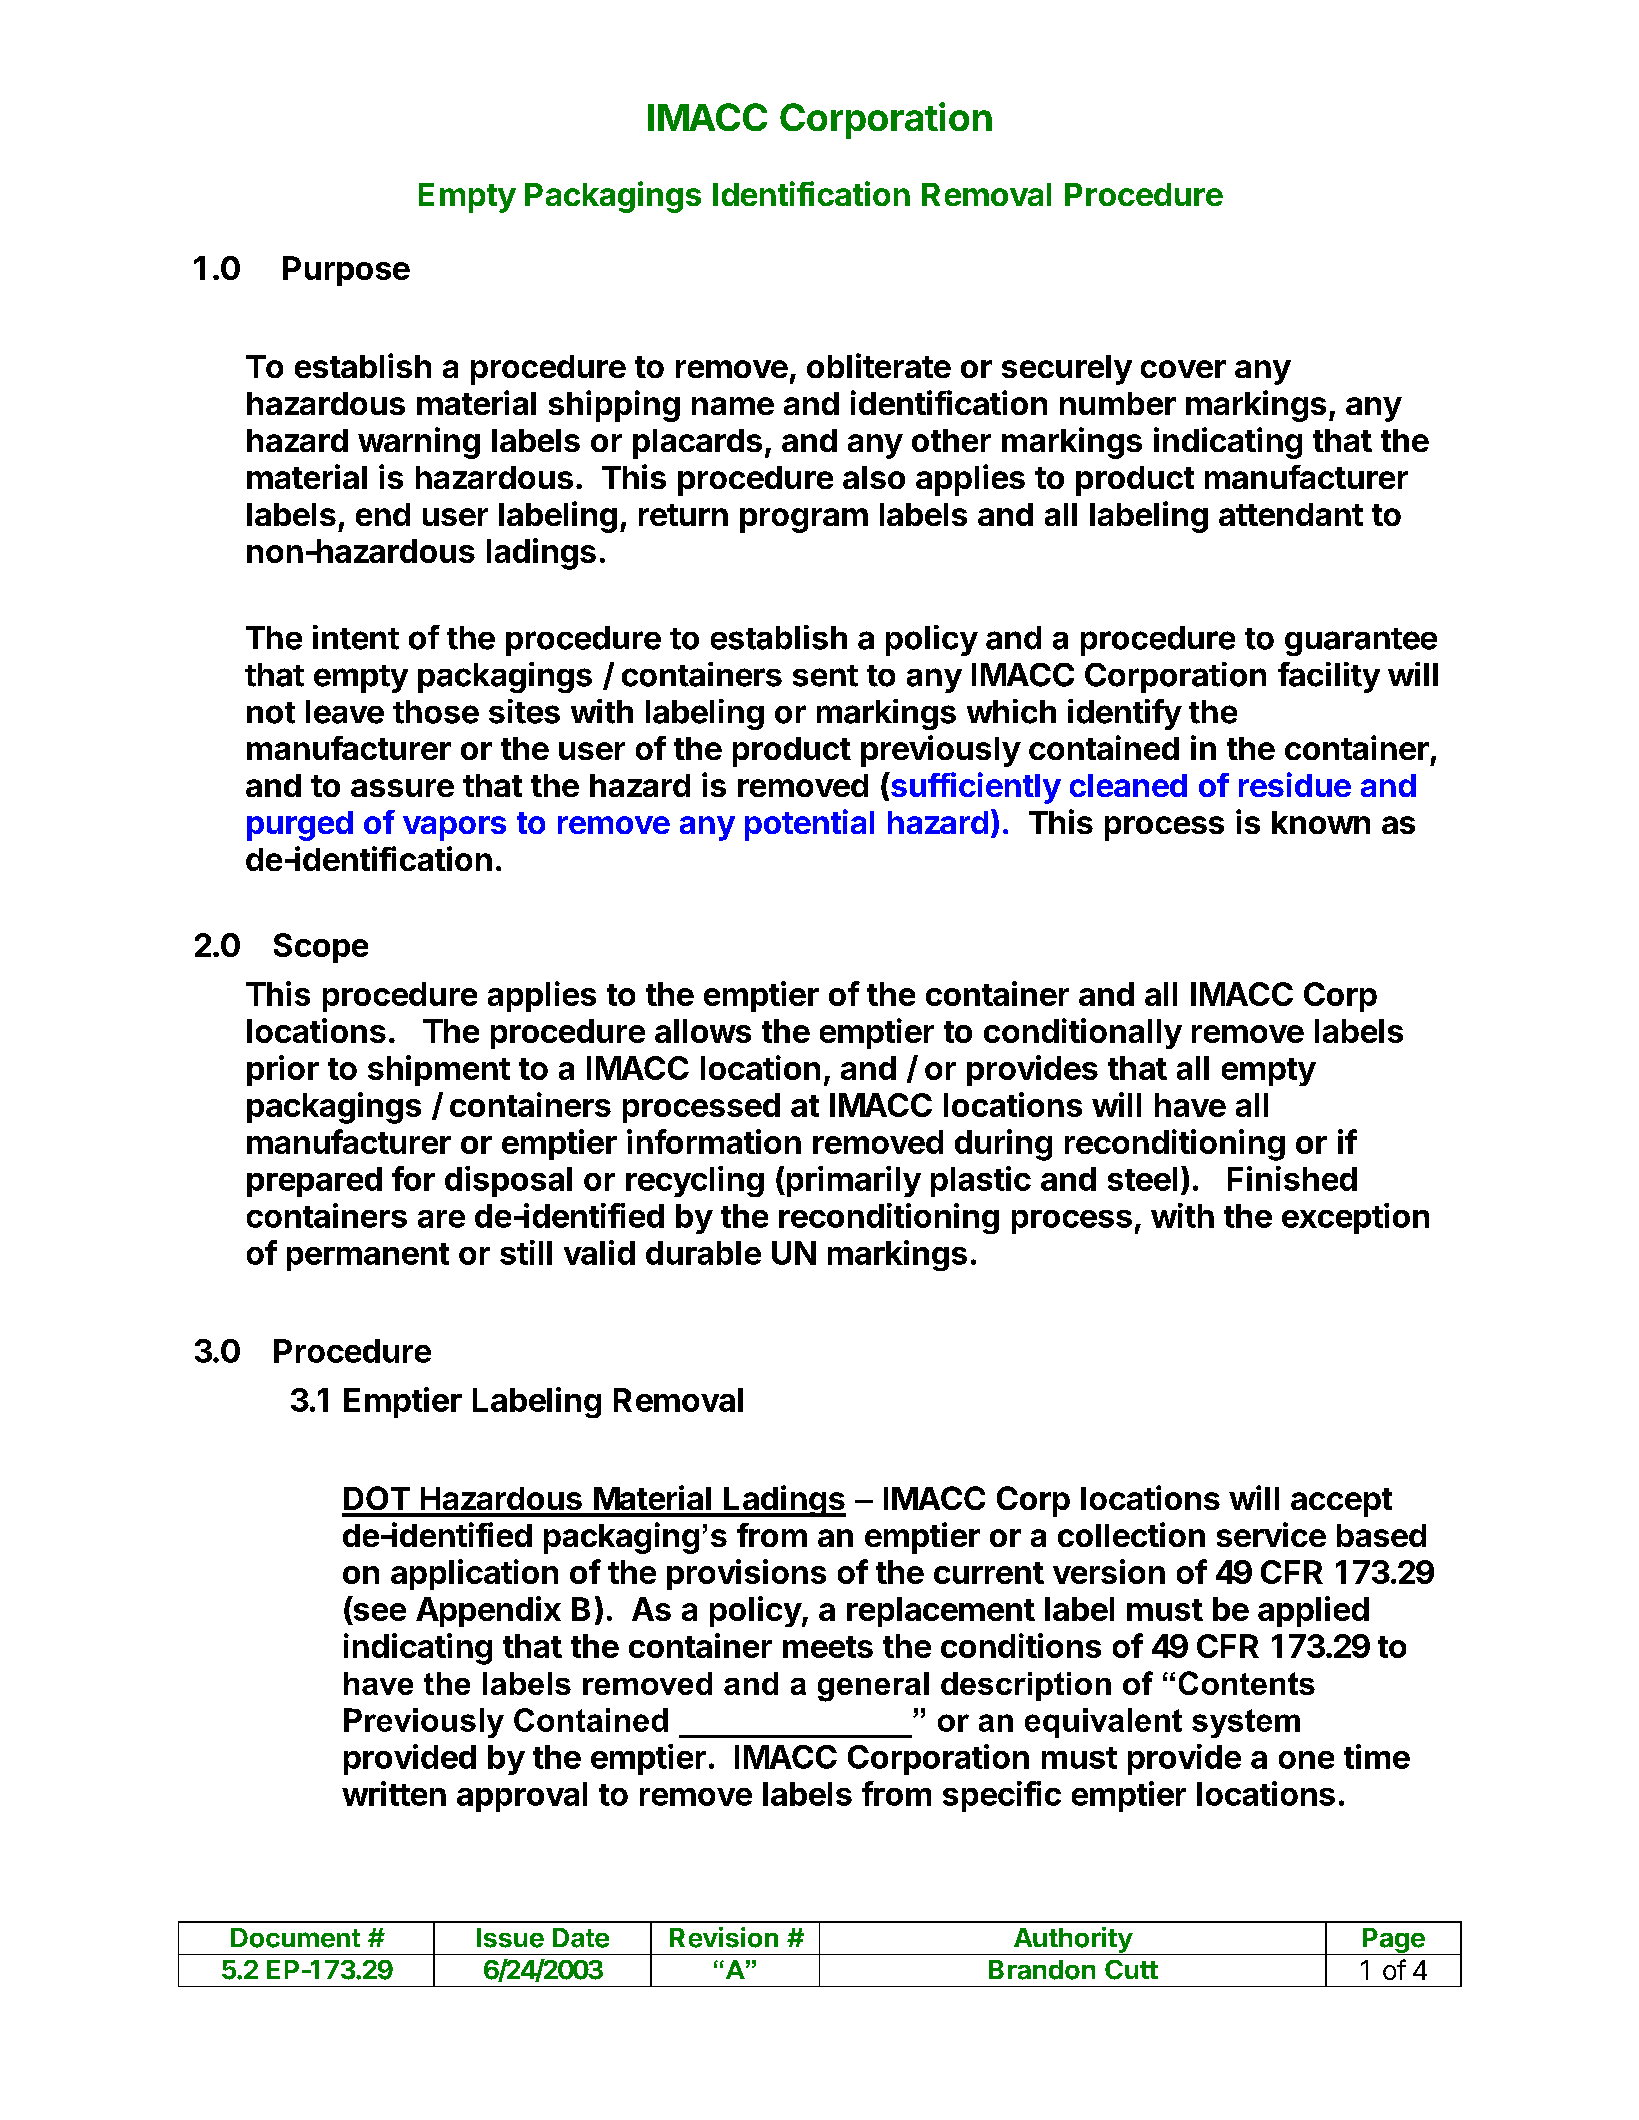 The height and width of the image is (2120, 1639). What do you see at coordinates (1292, 1178) in the image?
I see `Finished` at bounding box center [1292, 1178].
